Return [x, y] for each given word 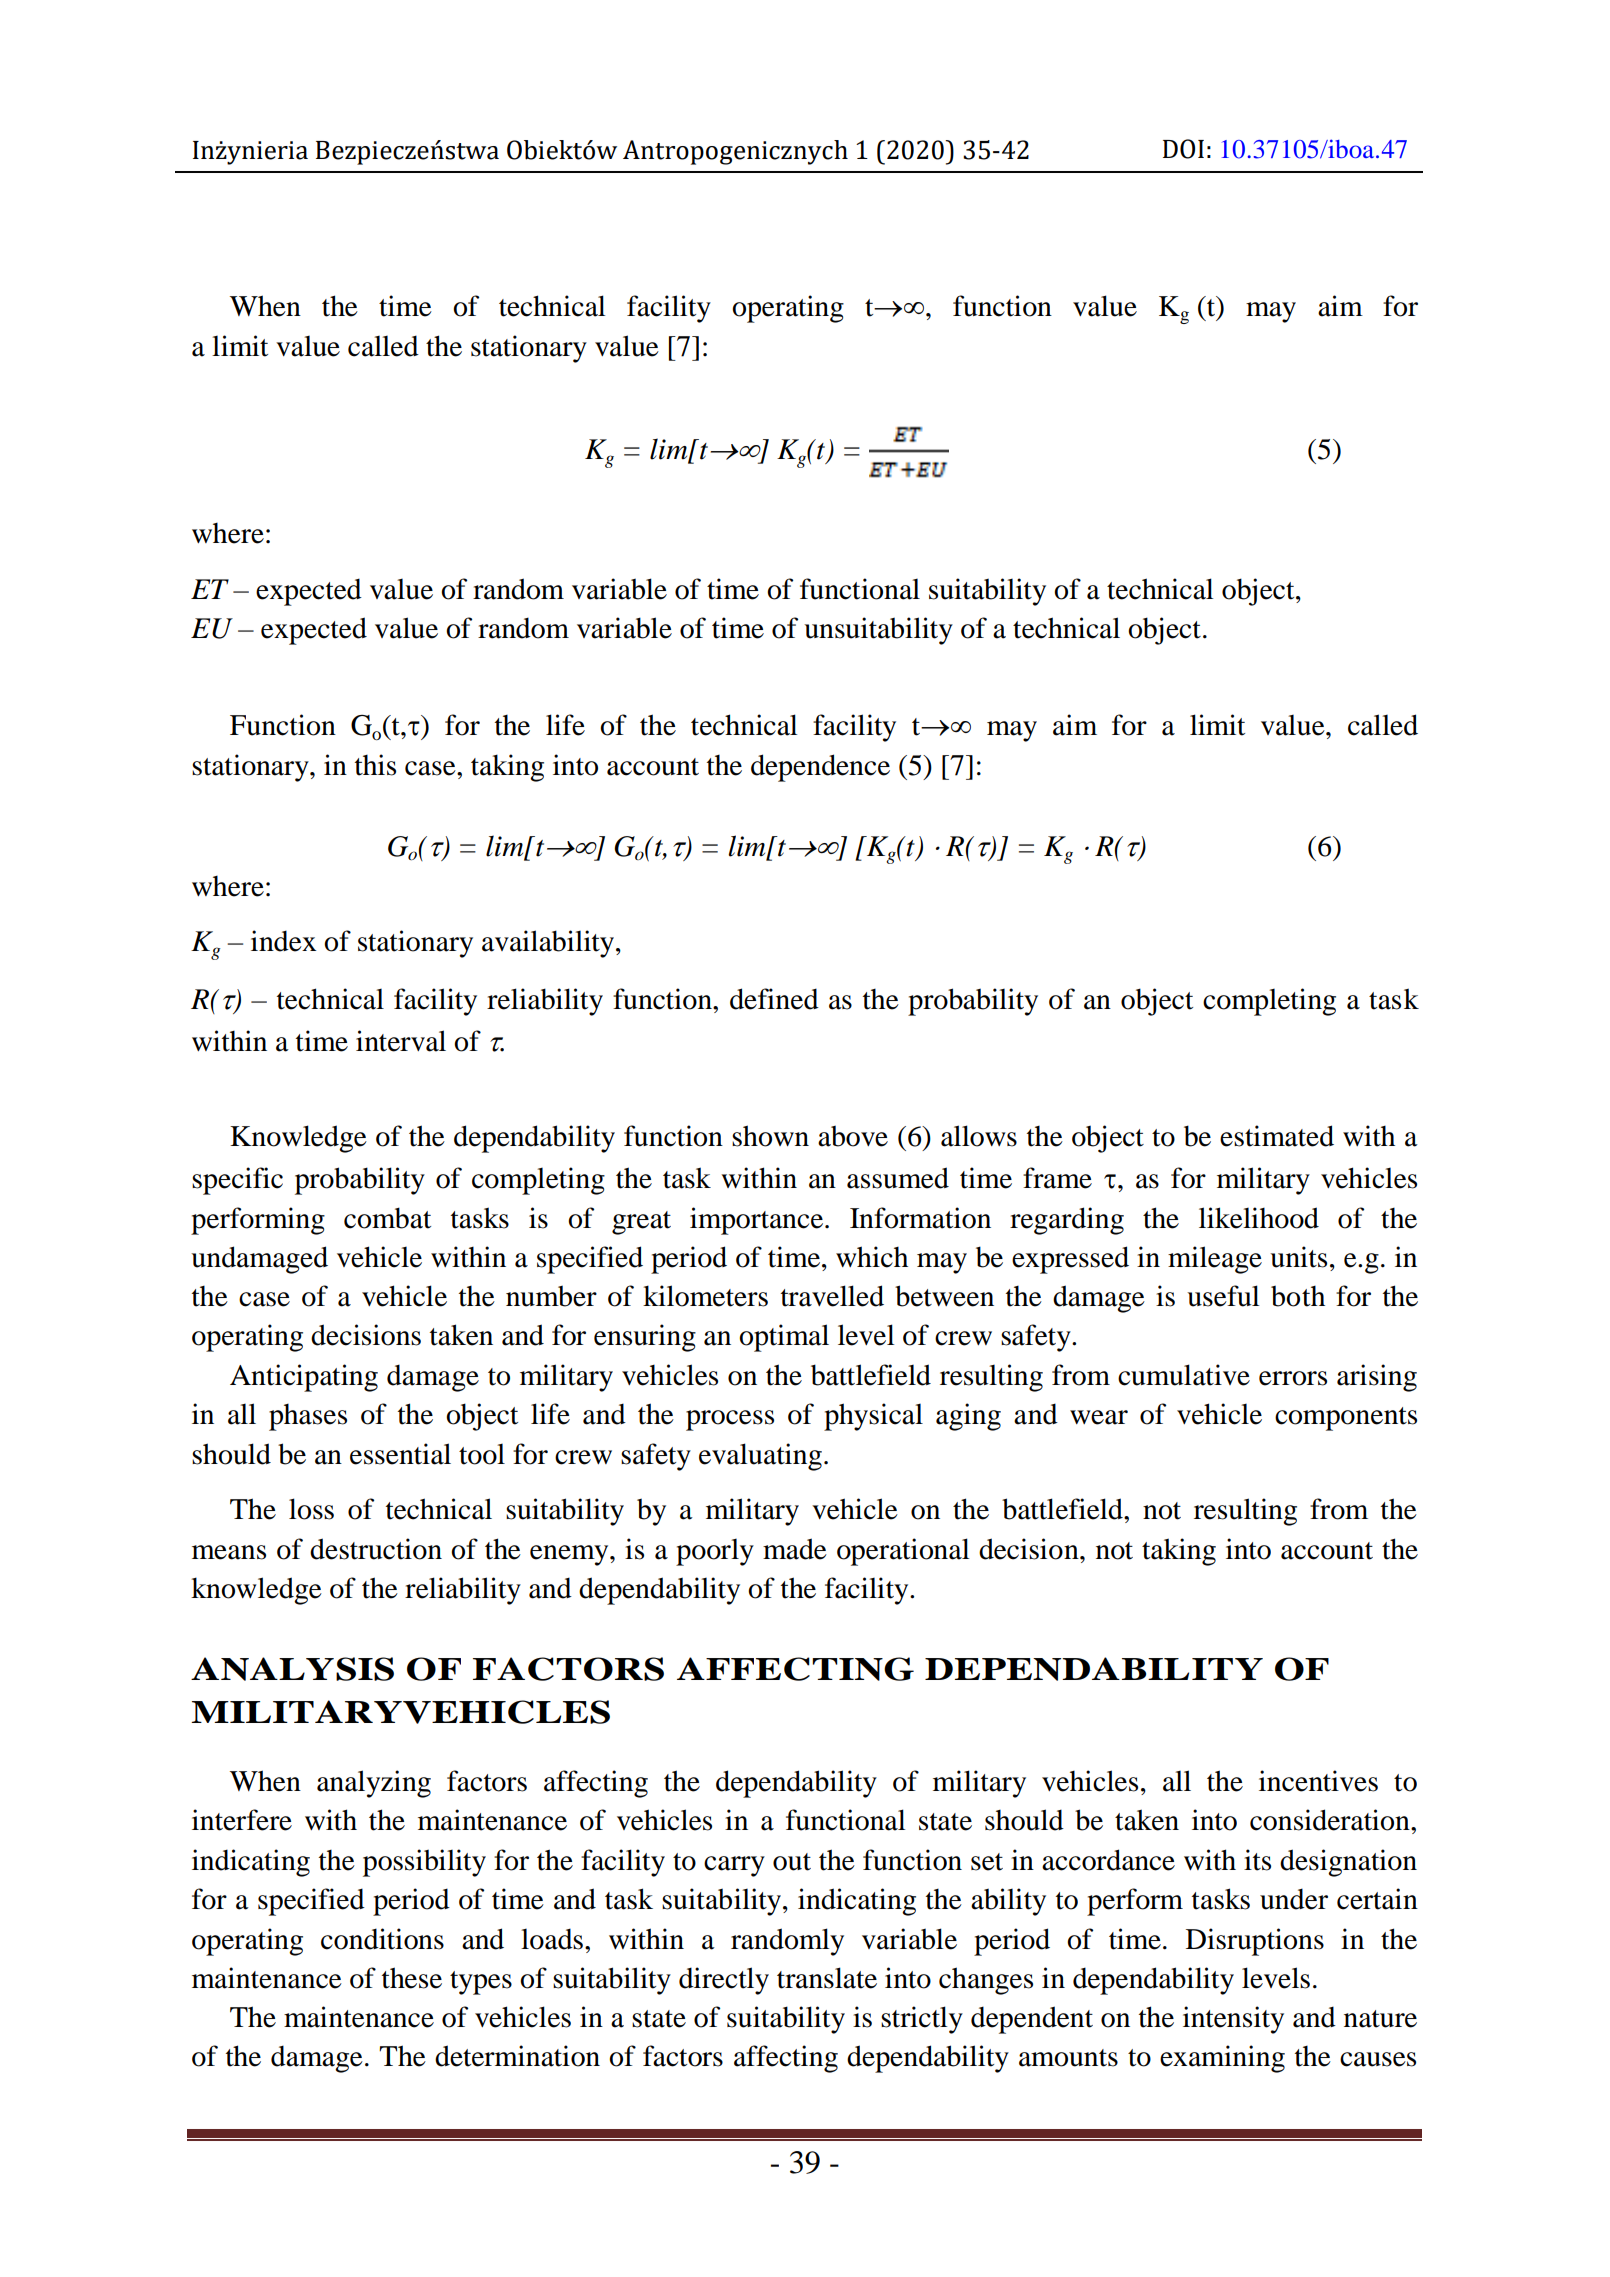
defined [774, 999]
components [1346, 1419]
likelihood [1259, 1218]
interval [401, 1041]
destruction [376, 1549]
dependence [820, 768]
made [795, 1549]
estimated [1277, 1136]
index [283, 941]
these [412, 1978]
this [375, 765]
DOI [1183, 149]
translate [827, 1978]
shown [770, 1136]
